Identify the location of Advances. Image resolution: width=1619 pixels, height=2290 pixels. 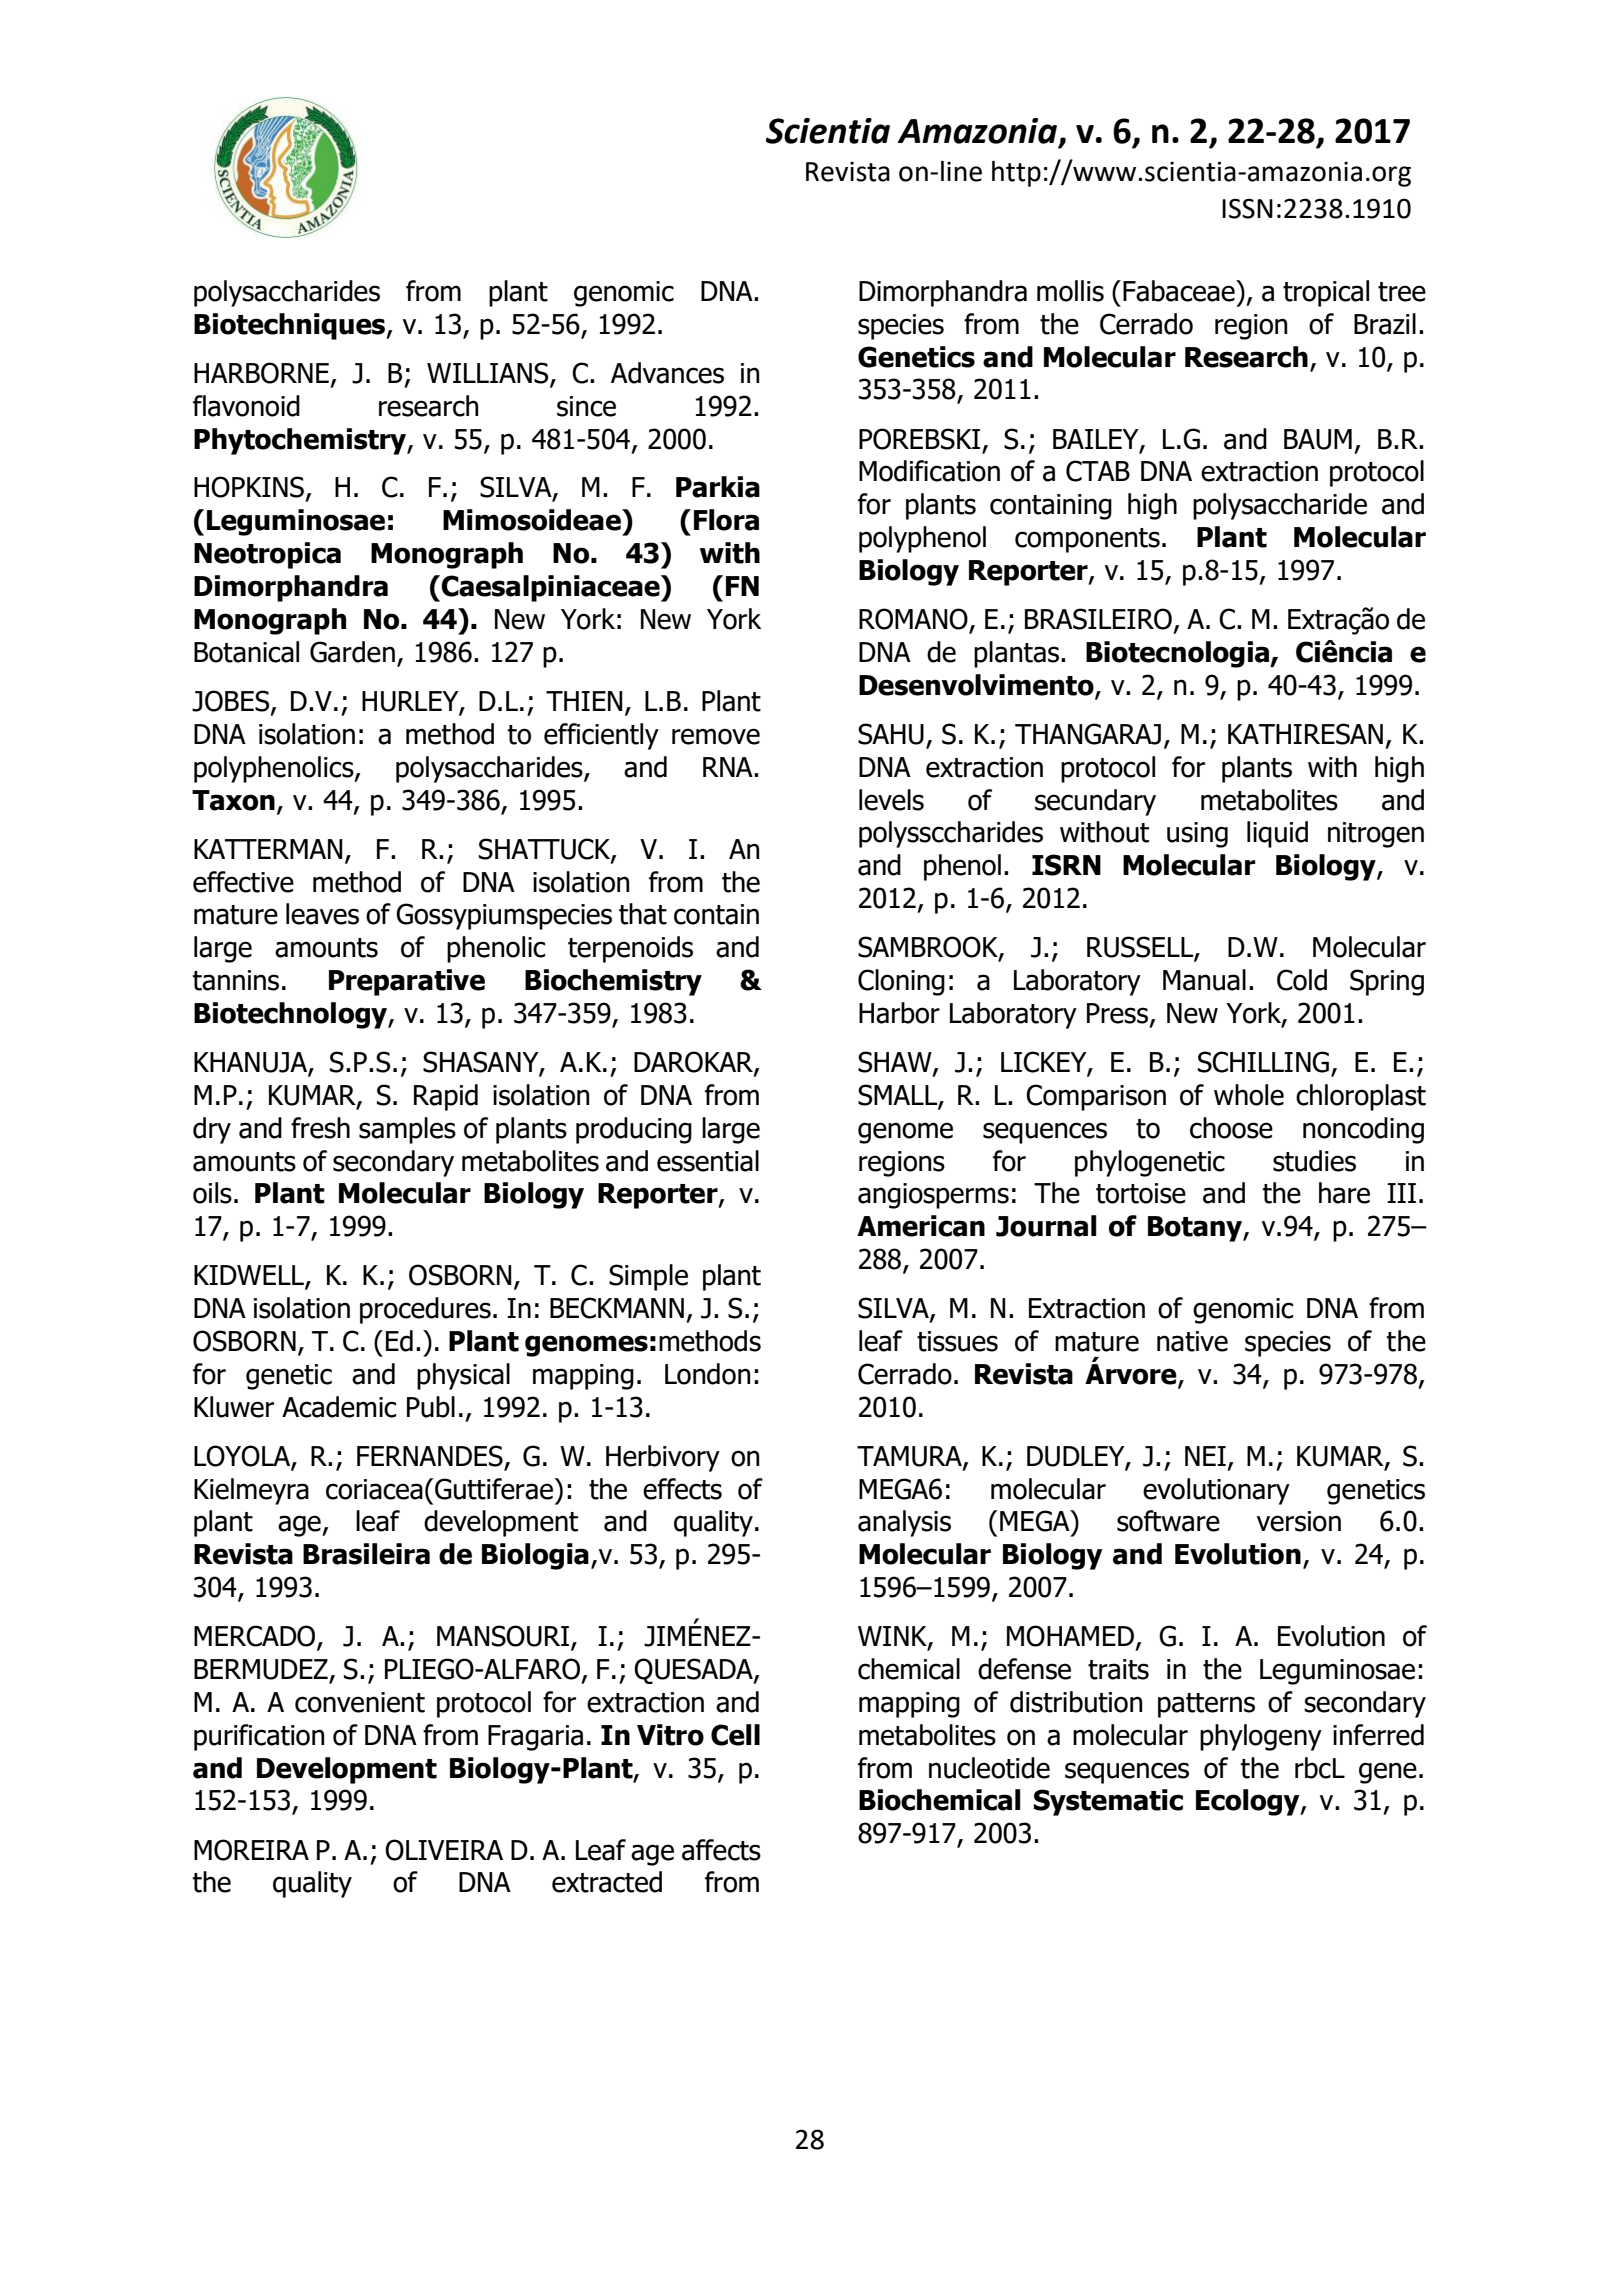
(667, 373).
